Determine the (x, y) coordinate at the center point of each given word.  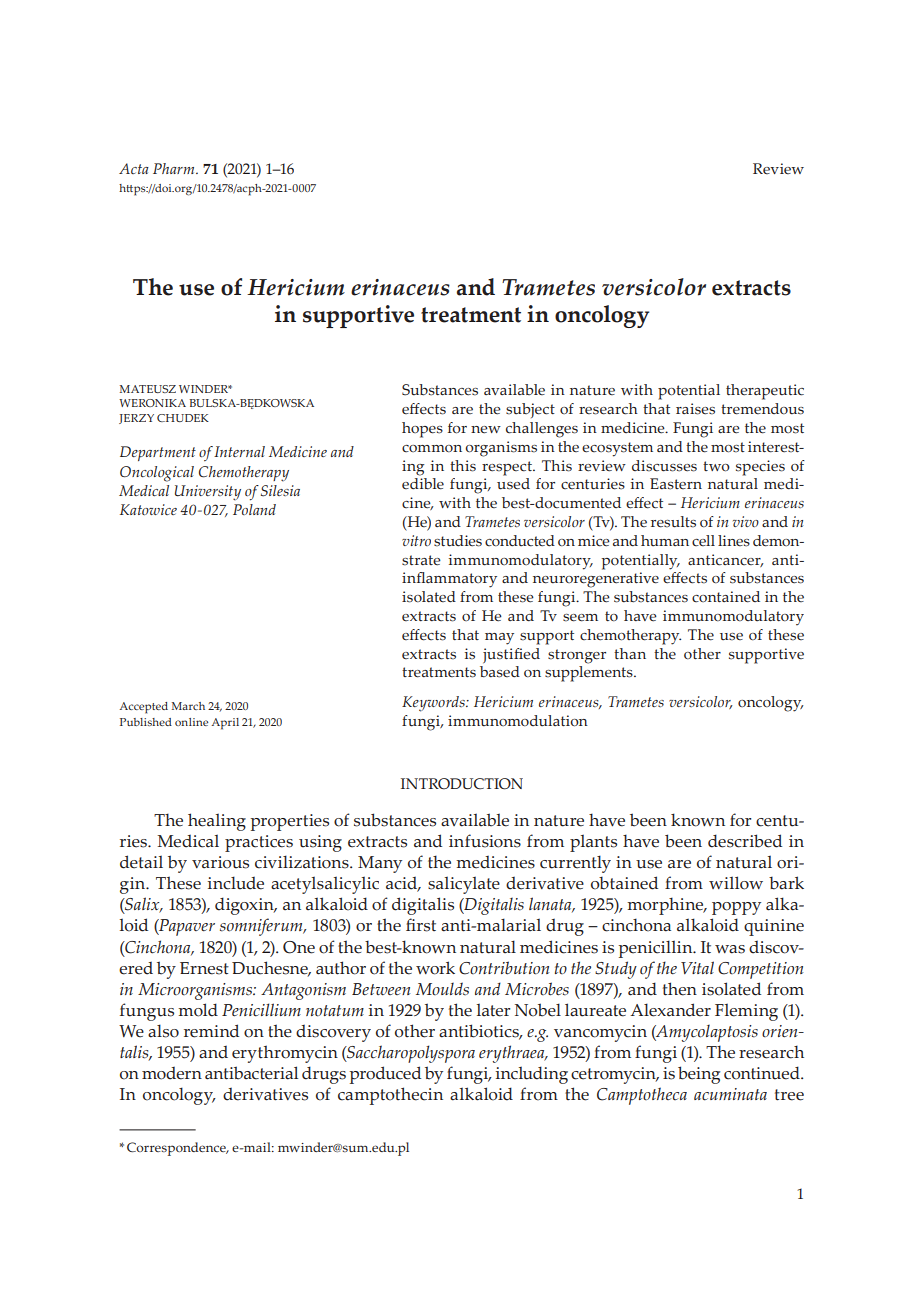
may (499, 639)
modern (172, 1073)
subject (530, 410)
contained (726, 597)
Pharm (175, 168)
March (188, 706)
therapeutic (765, 392)
